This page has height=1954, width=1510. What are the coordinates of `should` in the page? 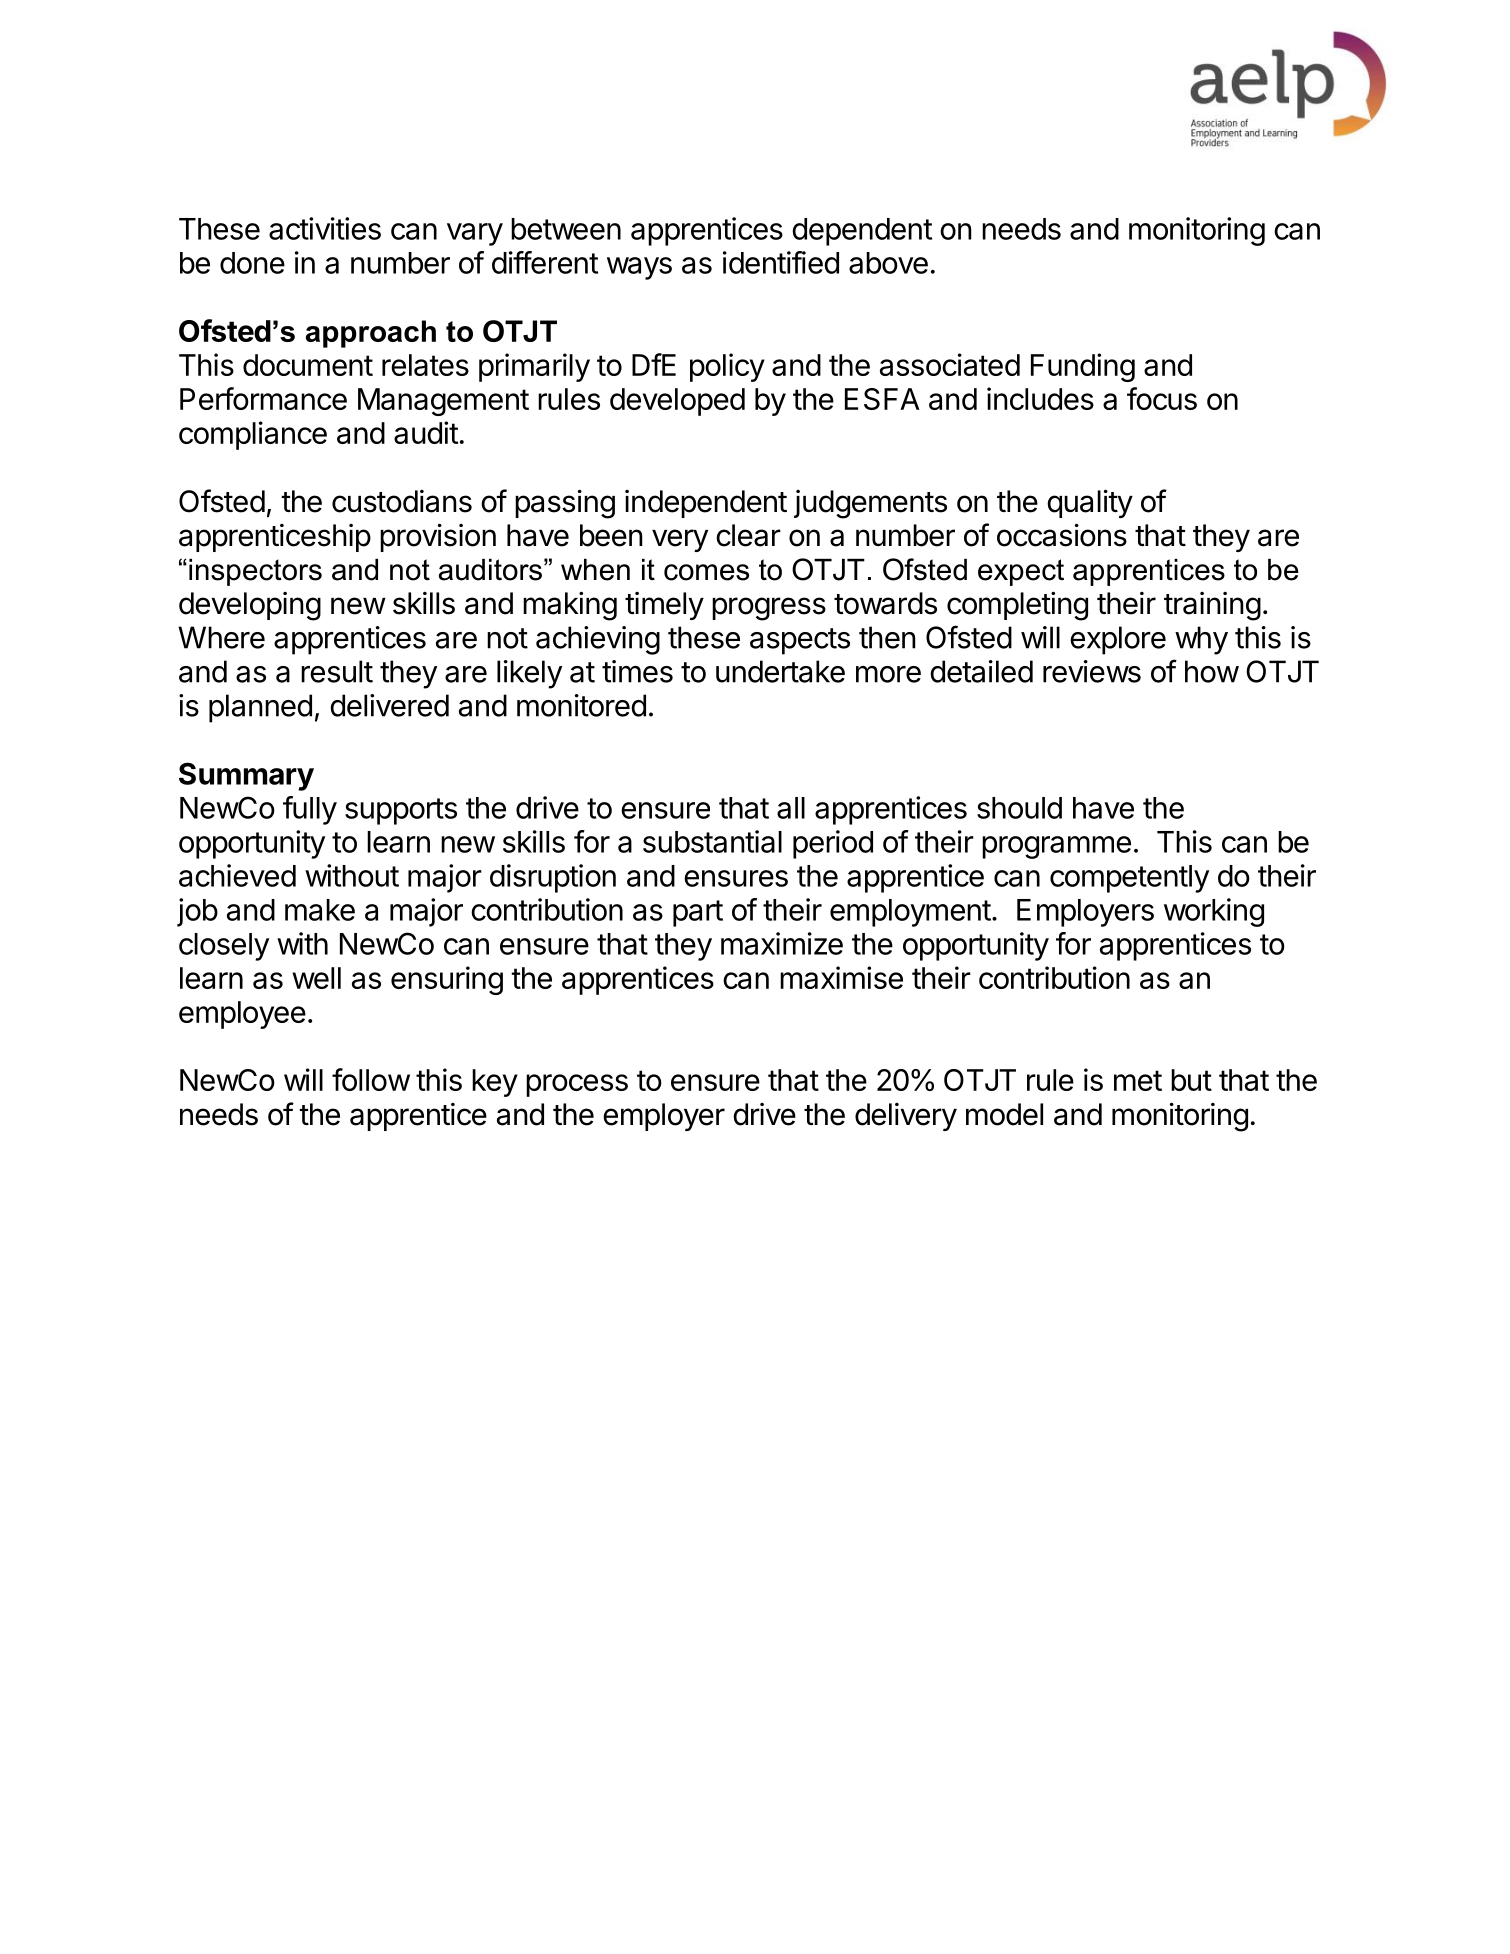 It's located at (1019, 808).
